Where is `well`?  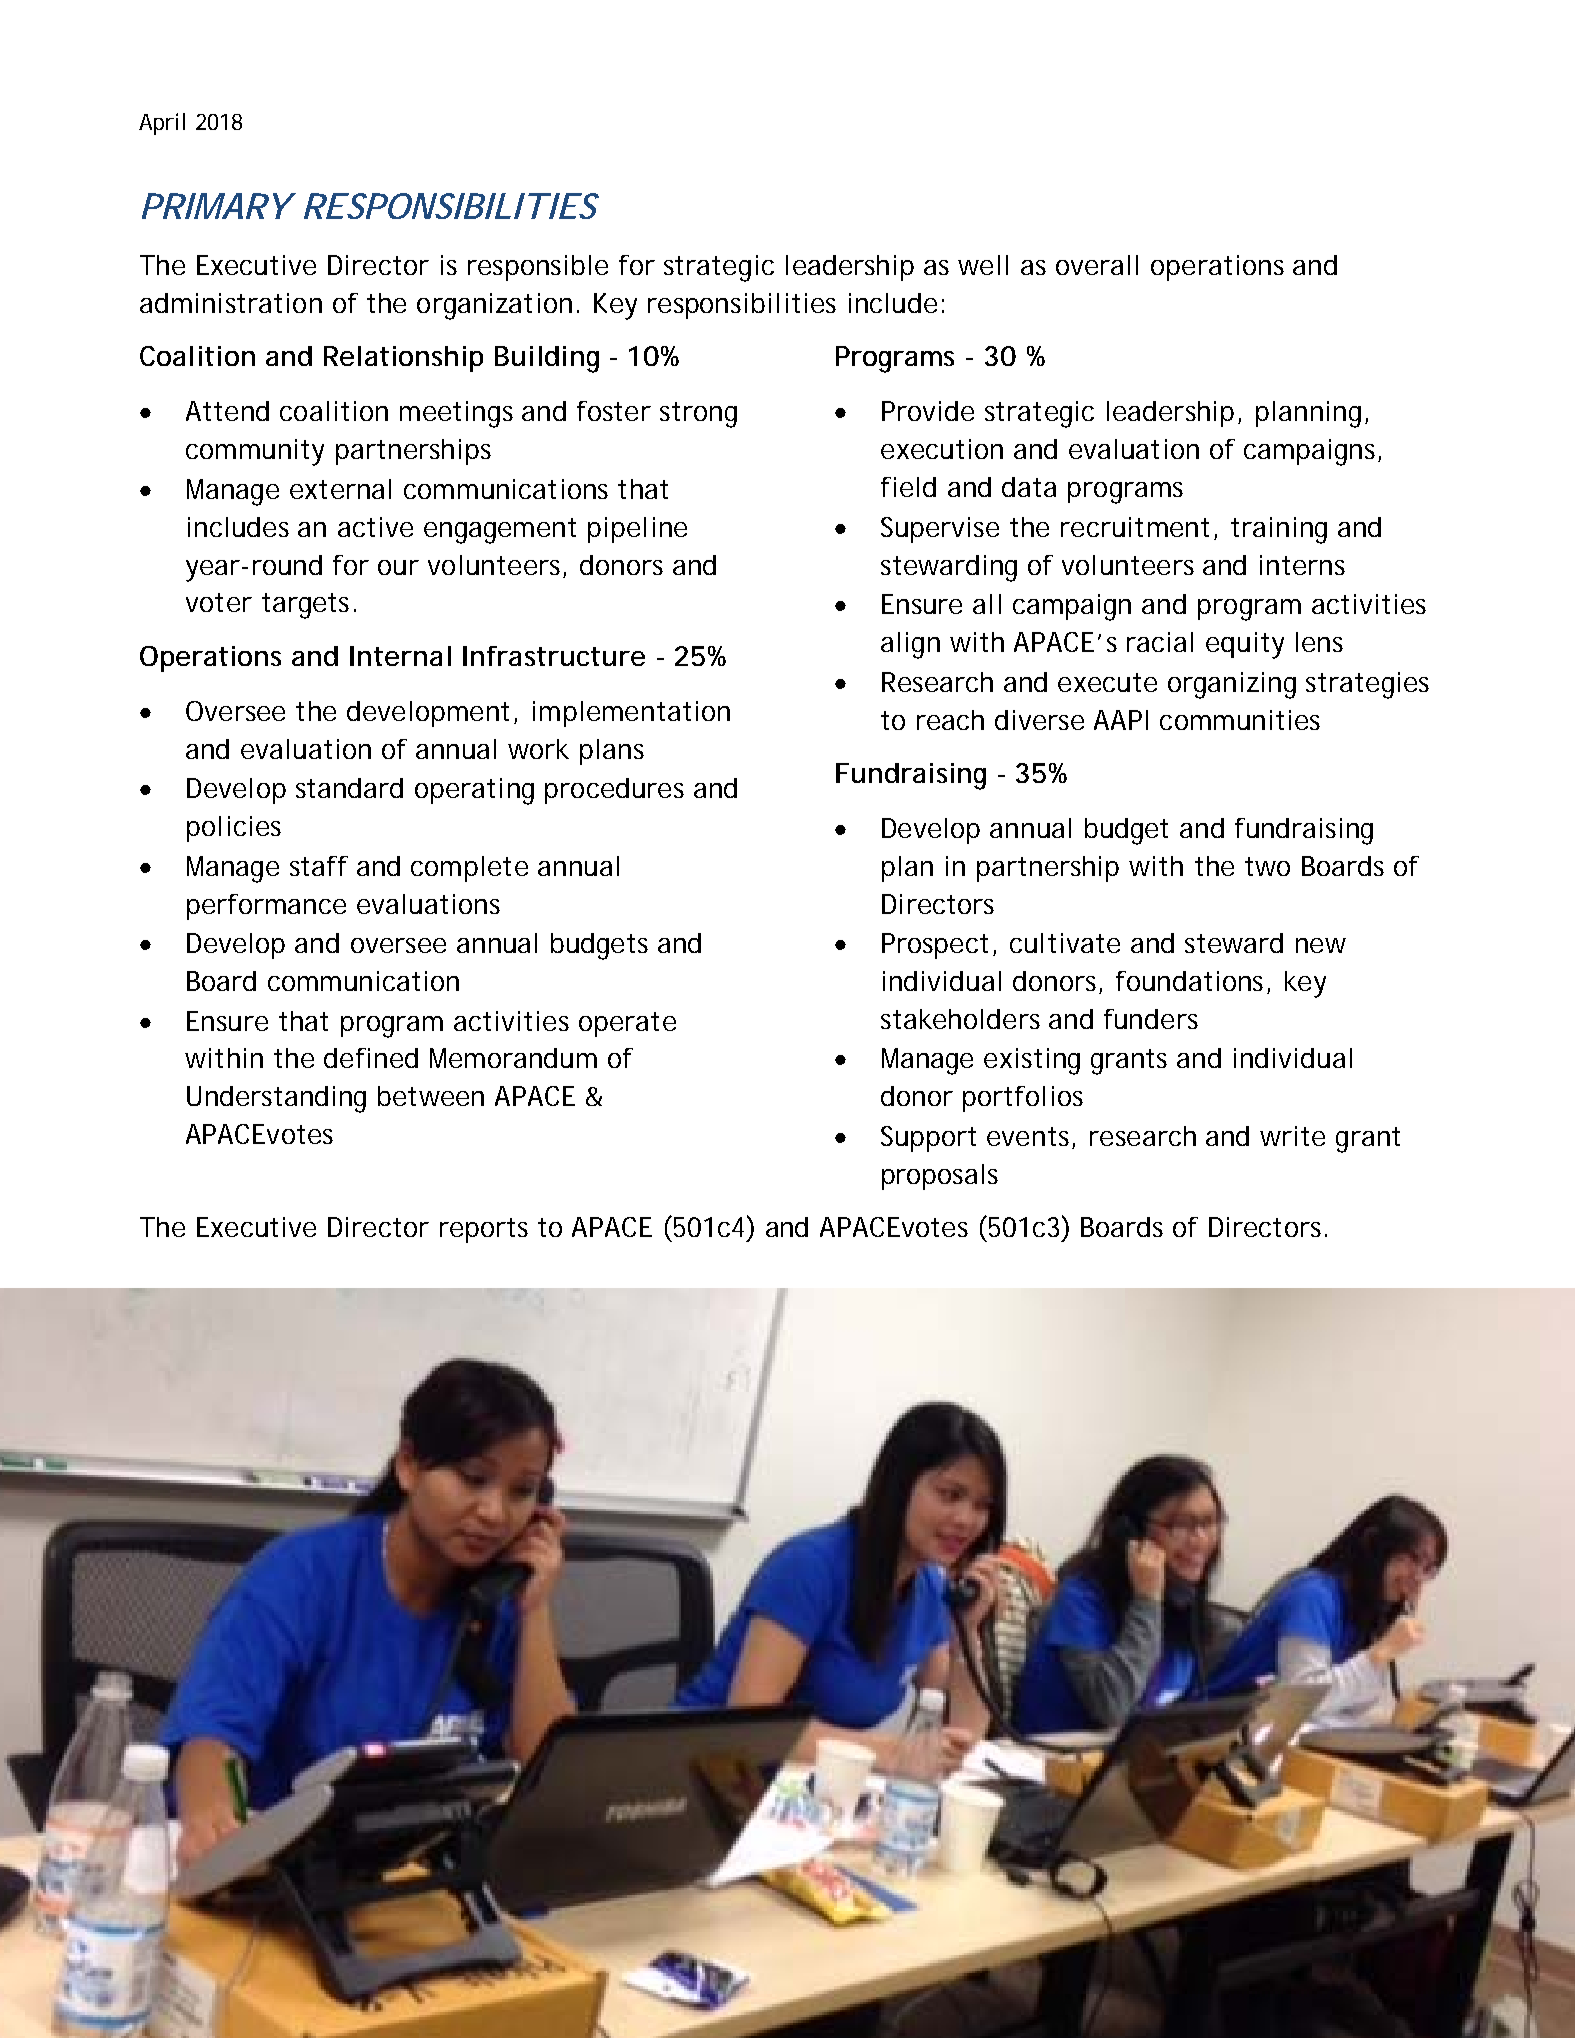 well is located at coordinates (983, 265).
